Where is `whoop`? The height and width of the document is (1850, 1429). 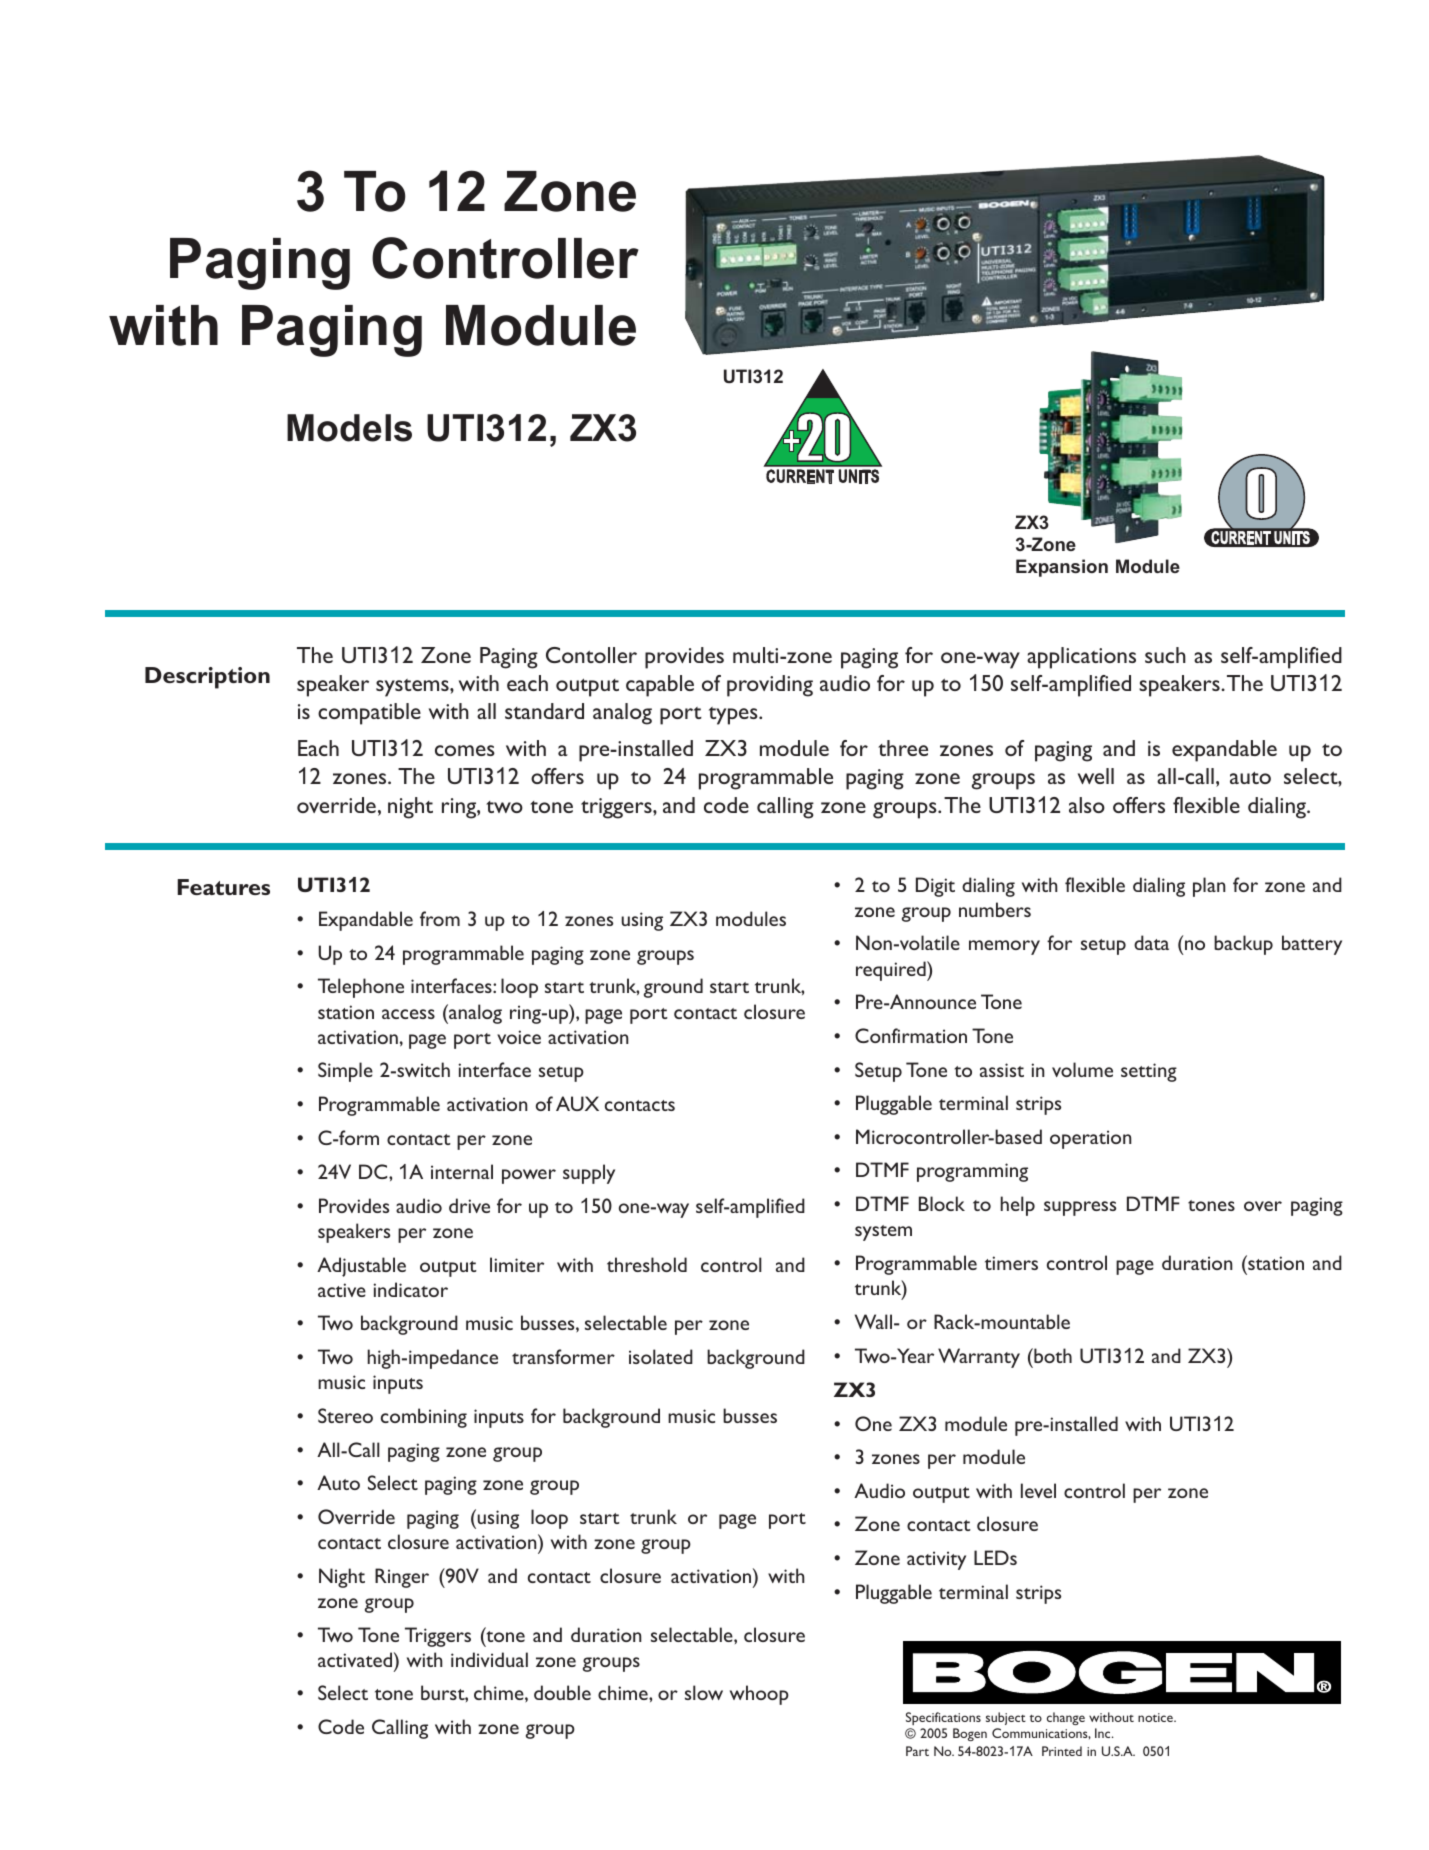 whoop is located at coordinates (759, 1695).
